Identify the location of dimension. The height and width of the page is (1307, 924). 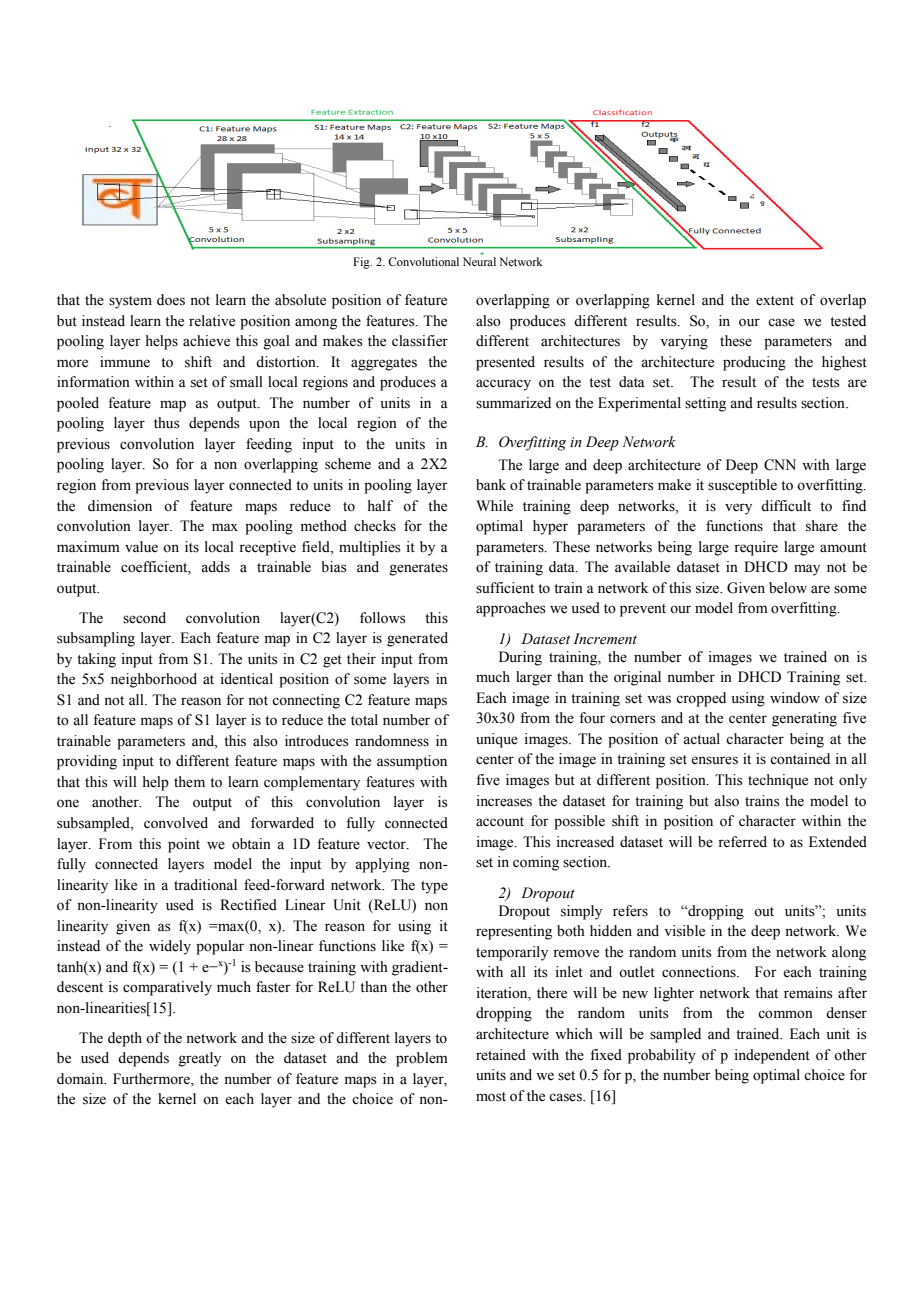
(120, 506).
